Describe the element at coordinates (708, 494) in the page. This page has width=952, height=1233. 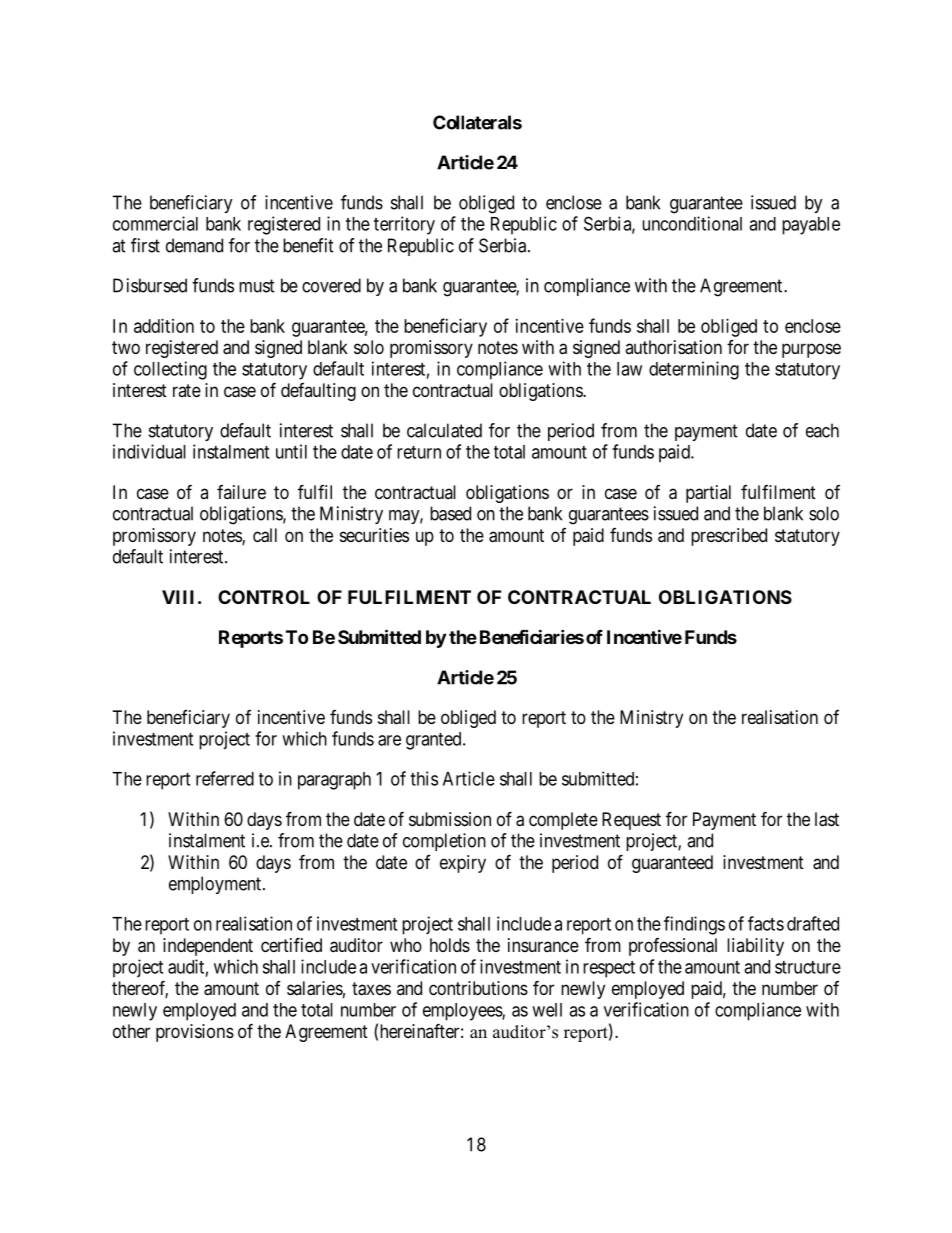
I see `partial` at that location.
